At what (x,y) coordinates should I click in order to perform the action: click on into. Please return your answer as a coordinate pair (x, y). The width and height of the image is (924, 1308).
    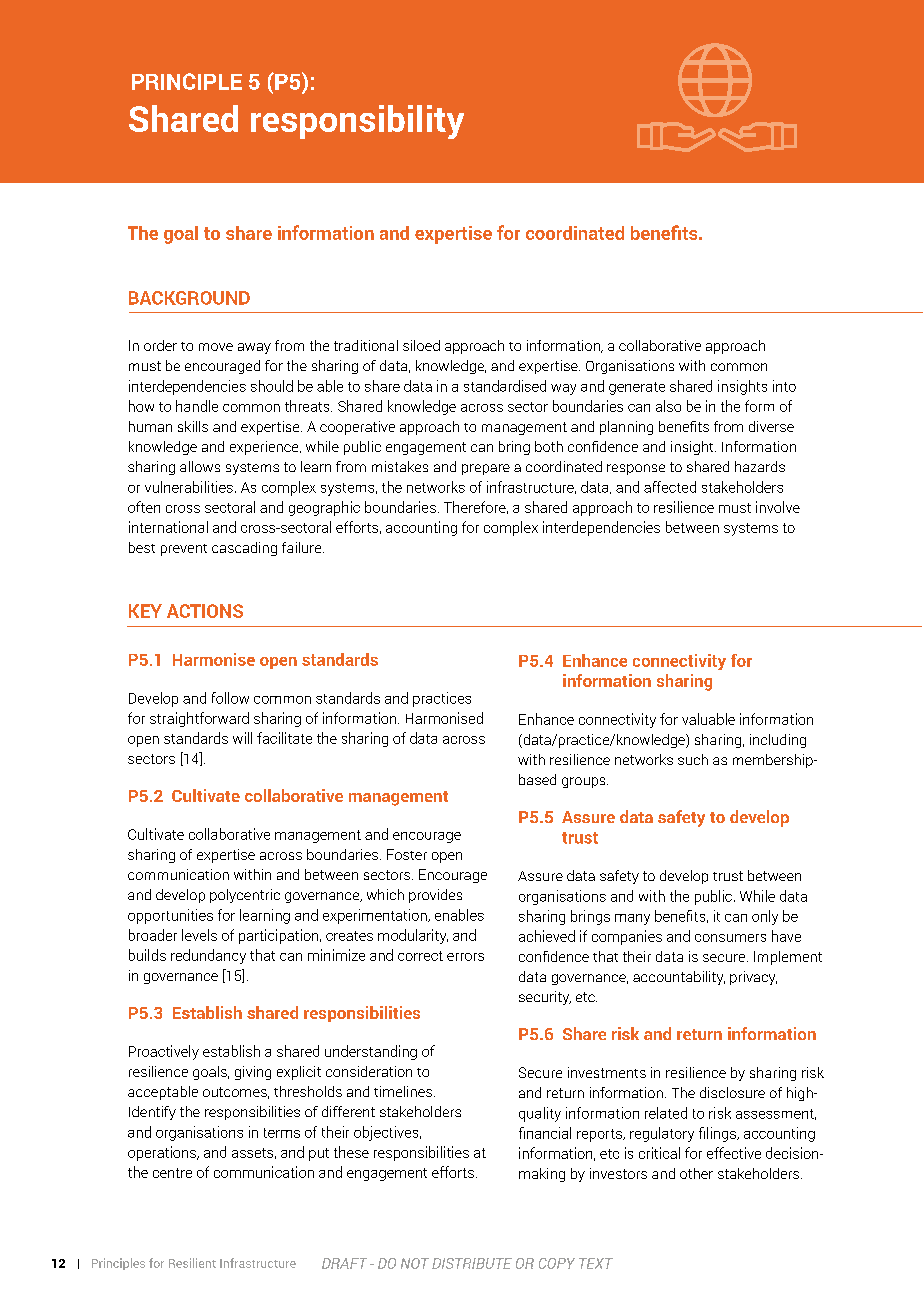
    Looking at the image, I should click on (784, 386).
